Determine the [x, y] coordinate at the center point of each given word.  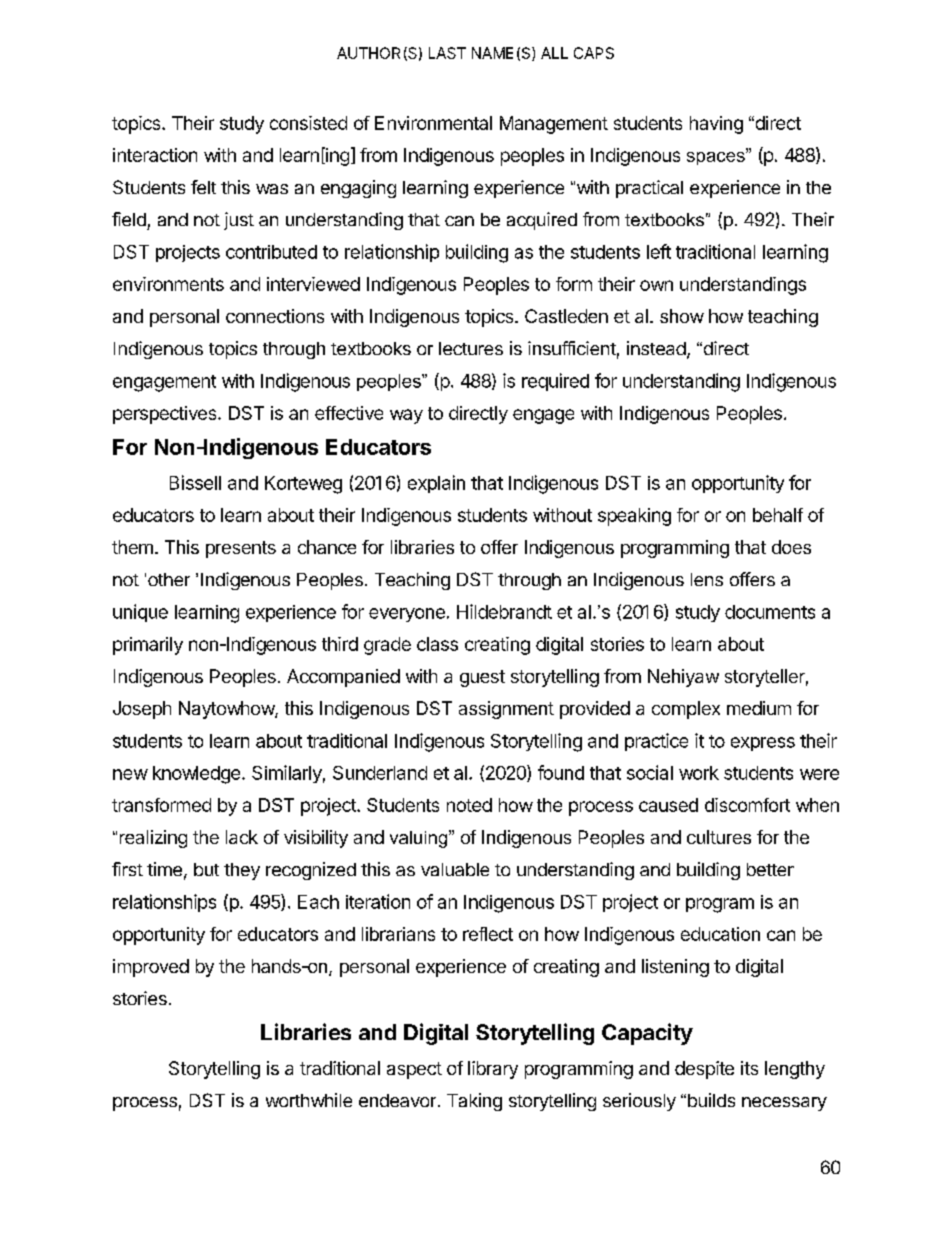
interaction [155, 155]
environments [168, 284]
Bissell [195, 482]
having [716, 125]
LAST [447, 53]
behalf [778, 515]
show [682, 316]
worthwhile [309, 1100]
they [242, 871]
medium [759, 708]
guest [482, 678]
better [770, 869]
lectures [471, 348]
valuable [455, 869]
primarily [148, 646]
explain [436, 484]
